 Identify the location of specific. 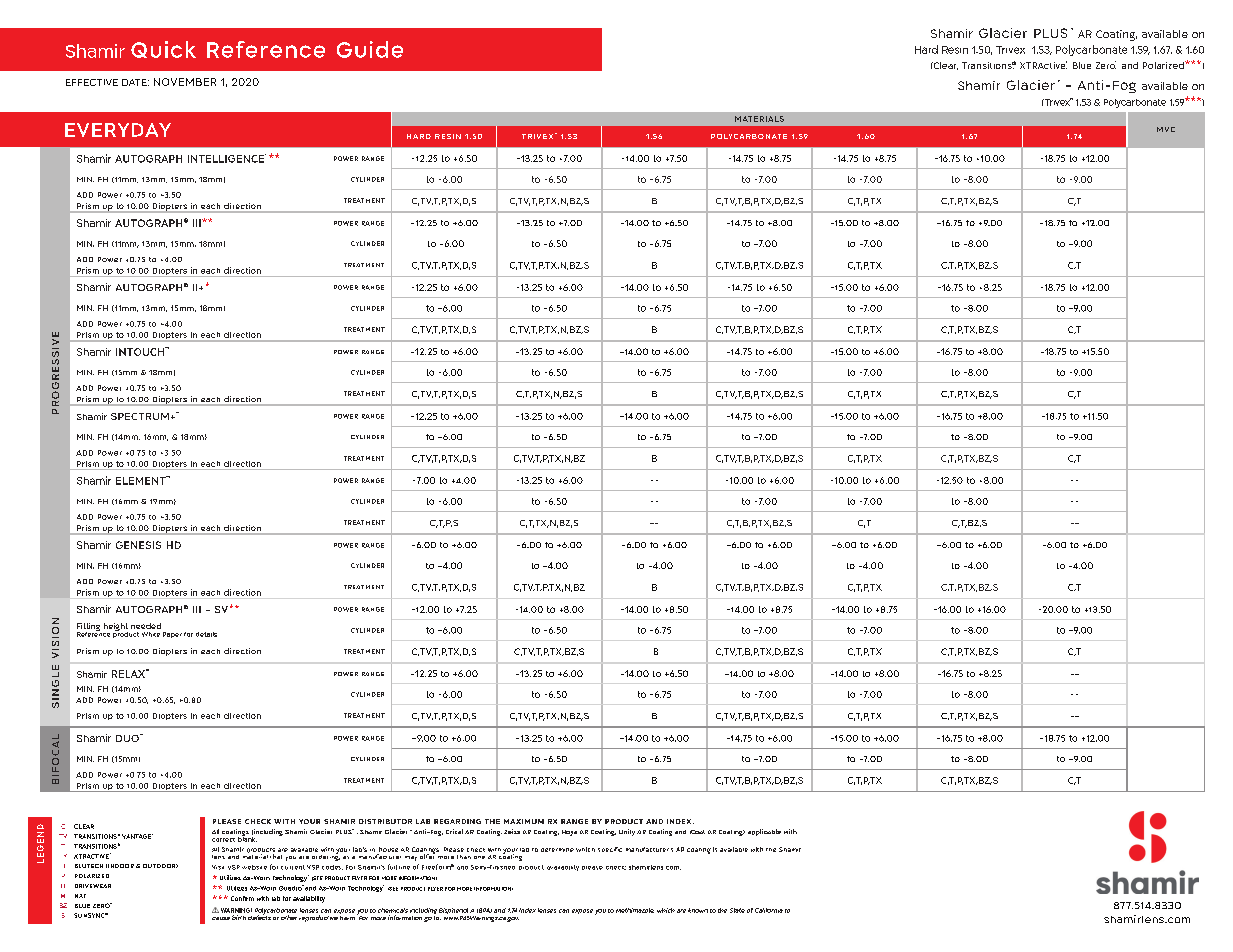
(610, 849).
